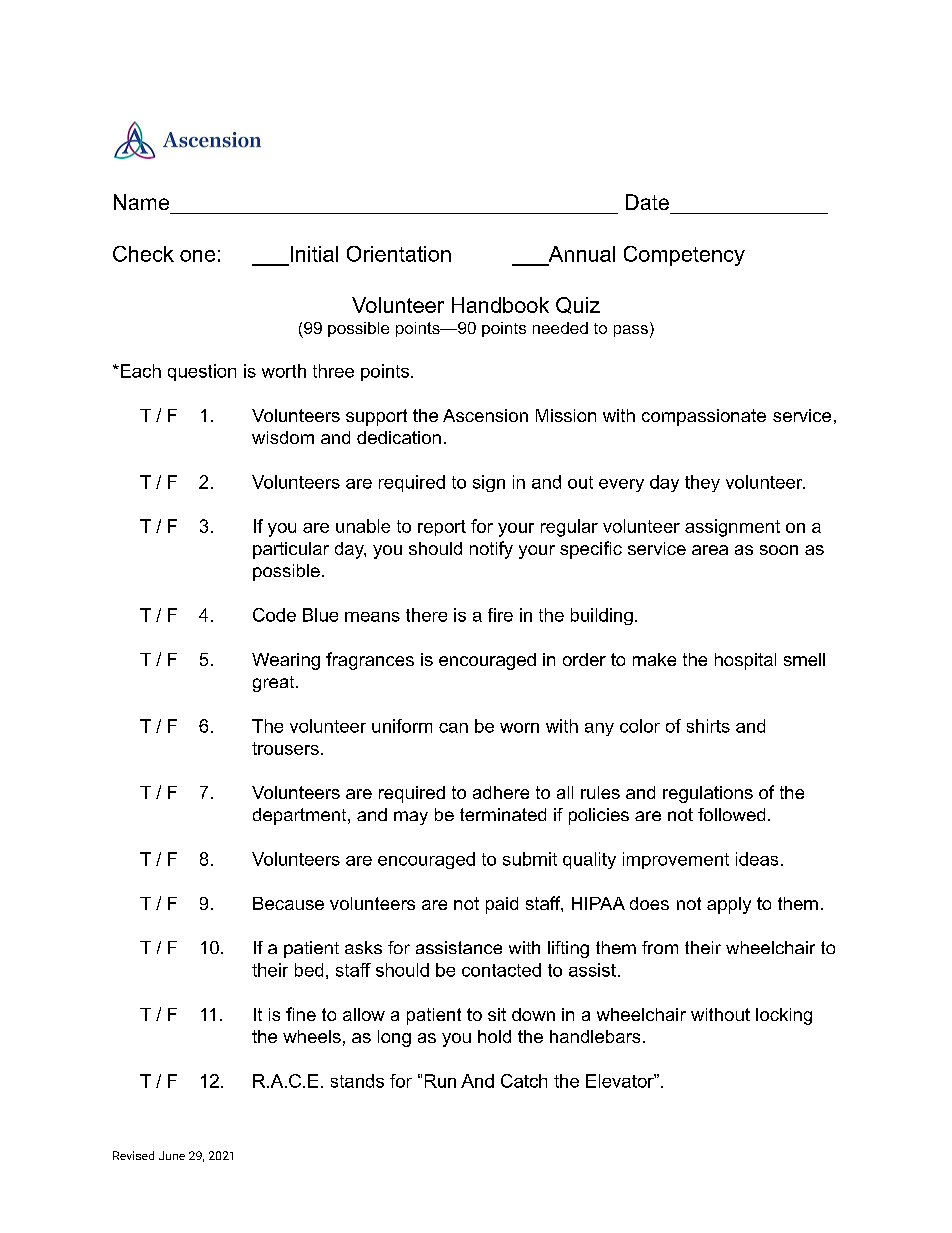  Describe the element at coordinates (500, 305) in the image. I see `Handbook` at that location.
